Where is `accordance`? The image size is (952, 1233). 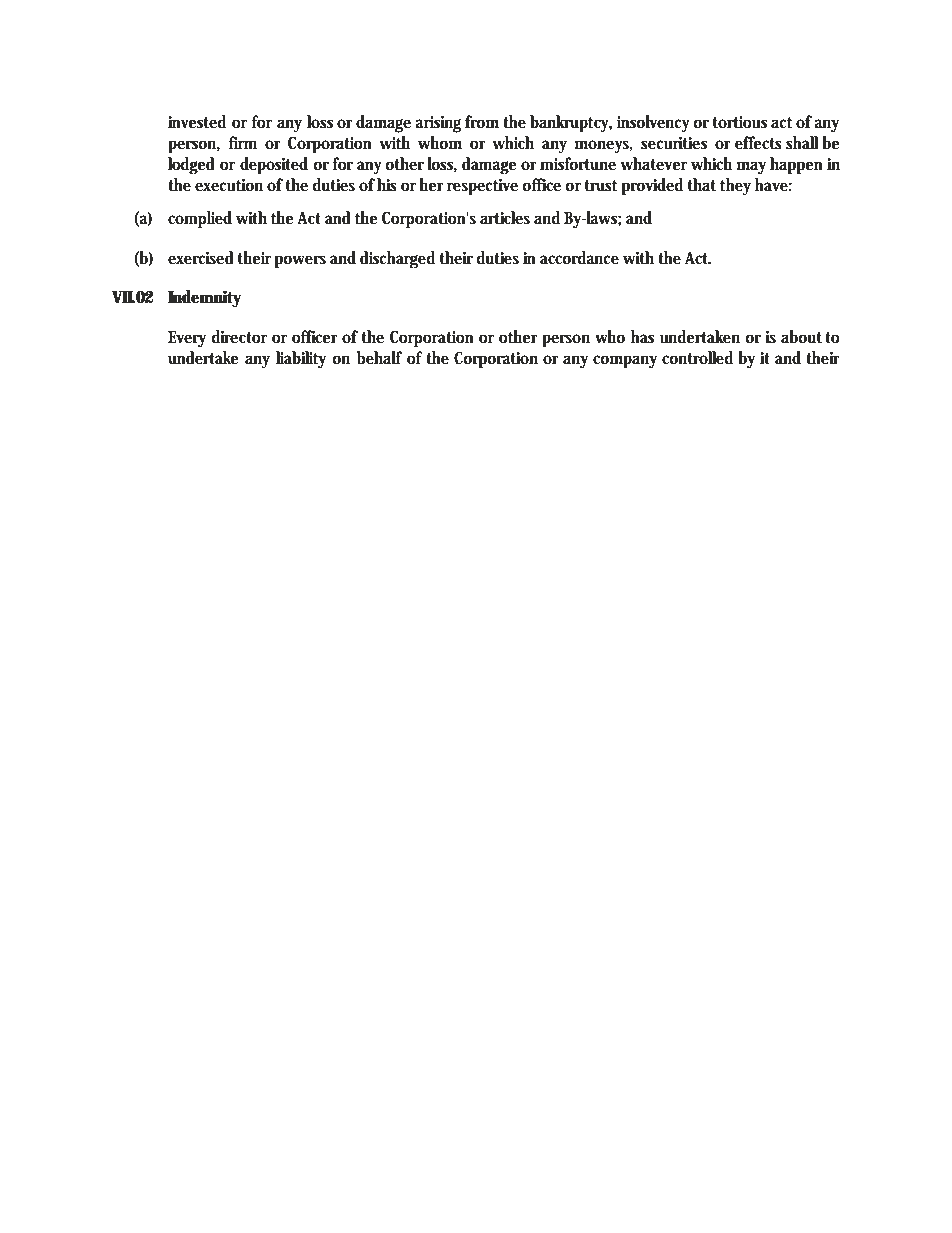
accordance is located at coordinates (579, 258).
